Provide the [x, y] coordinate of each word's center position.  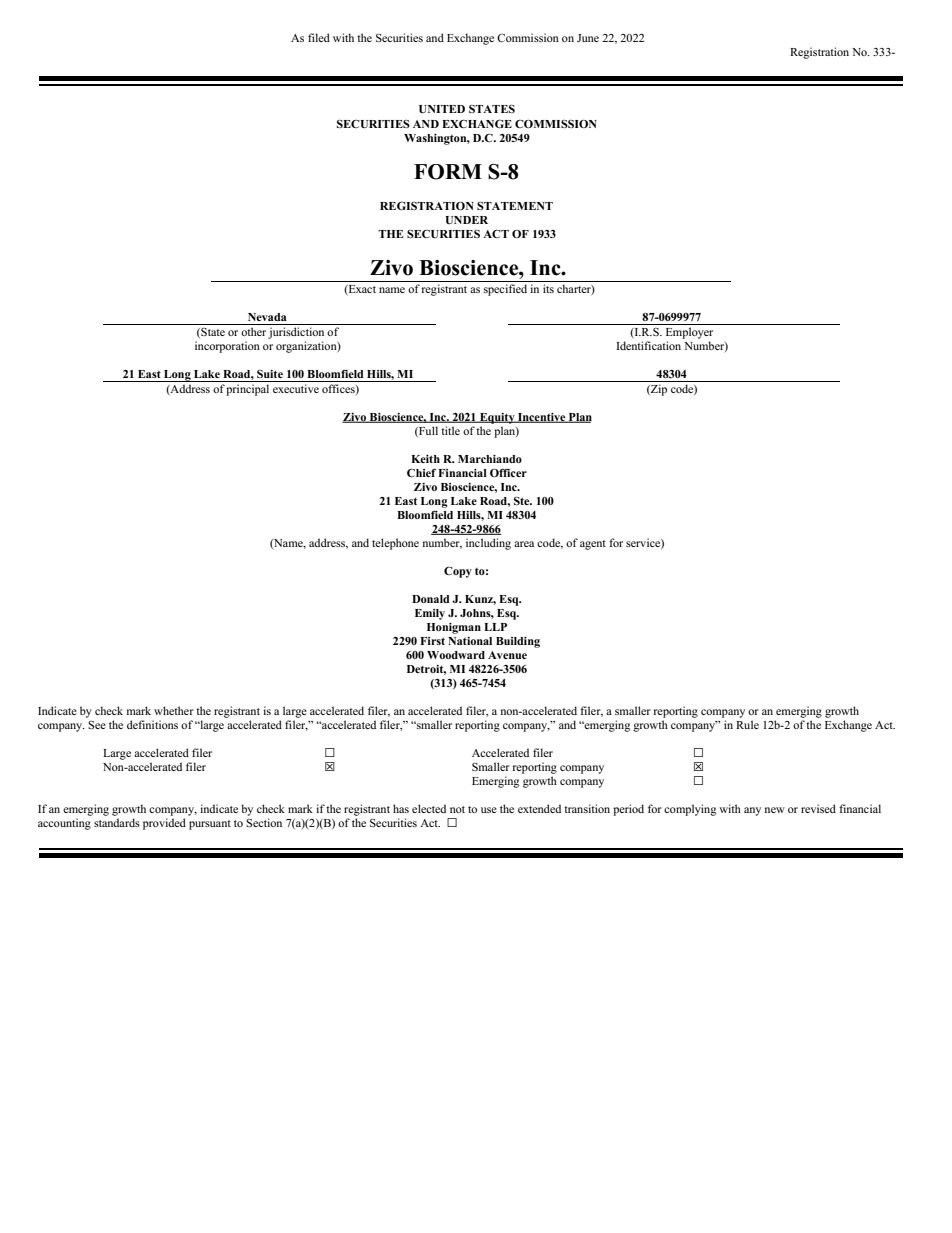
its [548, 288]
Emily [430, 614]
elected [429, 808]
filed [319, 37]
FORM [448, 172]
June [588, 38]
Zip [658, 390]
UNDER [466, 220]
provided [164, 824]
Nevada [267, 317]
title [450, 430]
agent [593, 545]
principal [247, 390]
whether [174, 710]
